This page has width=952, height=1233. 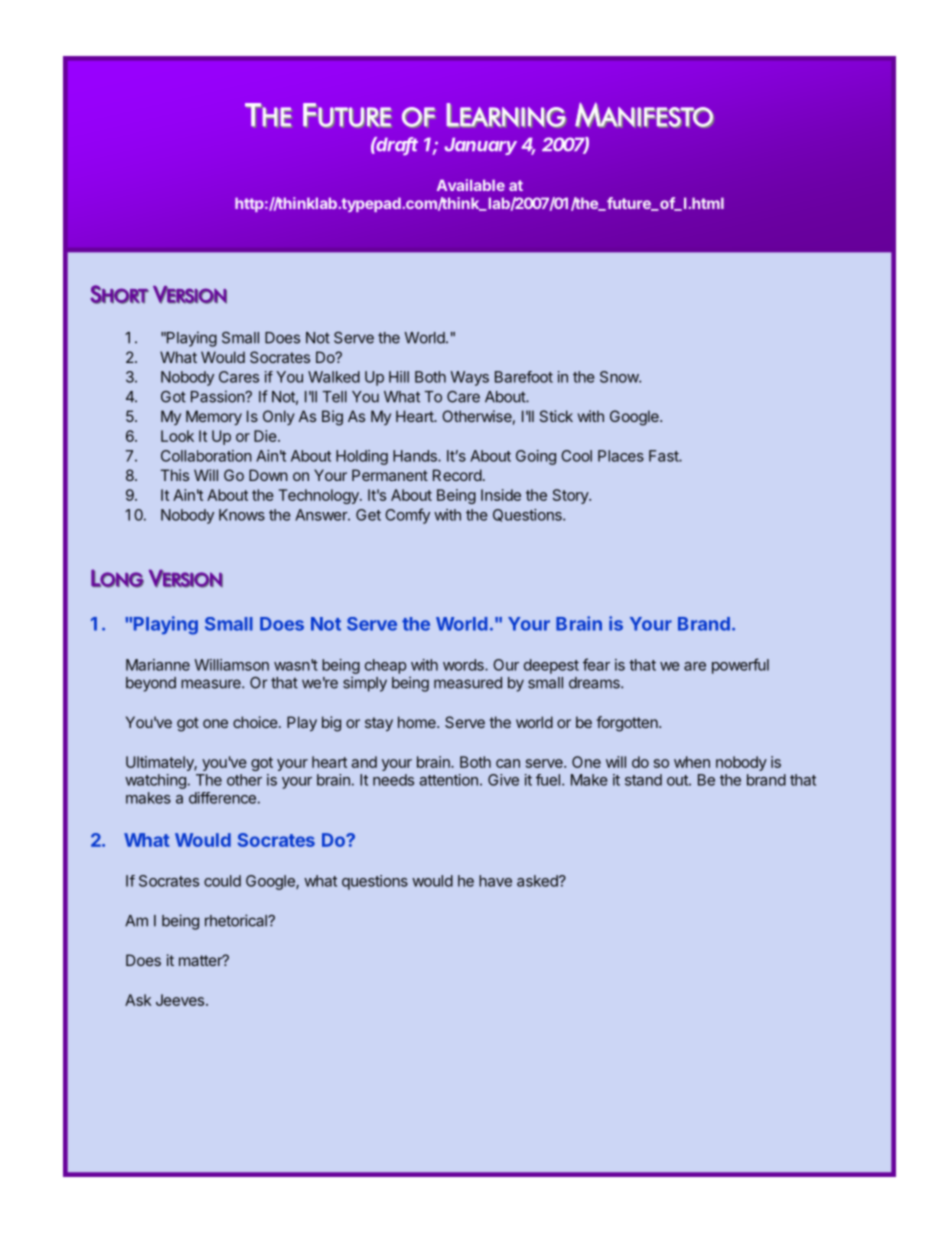 What do you see at coordinates (218, 396) in the page?
I see `Passion` at bounding box center [218, 396].
